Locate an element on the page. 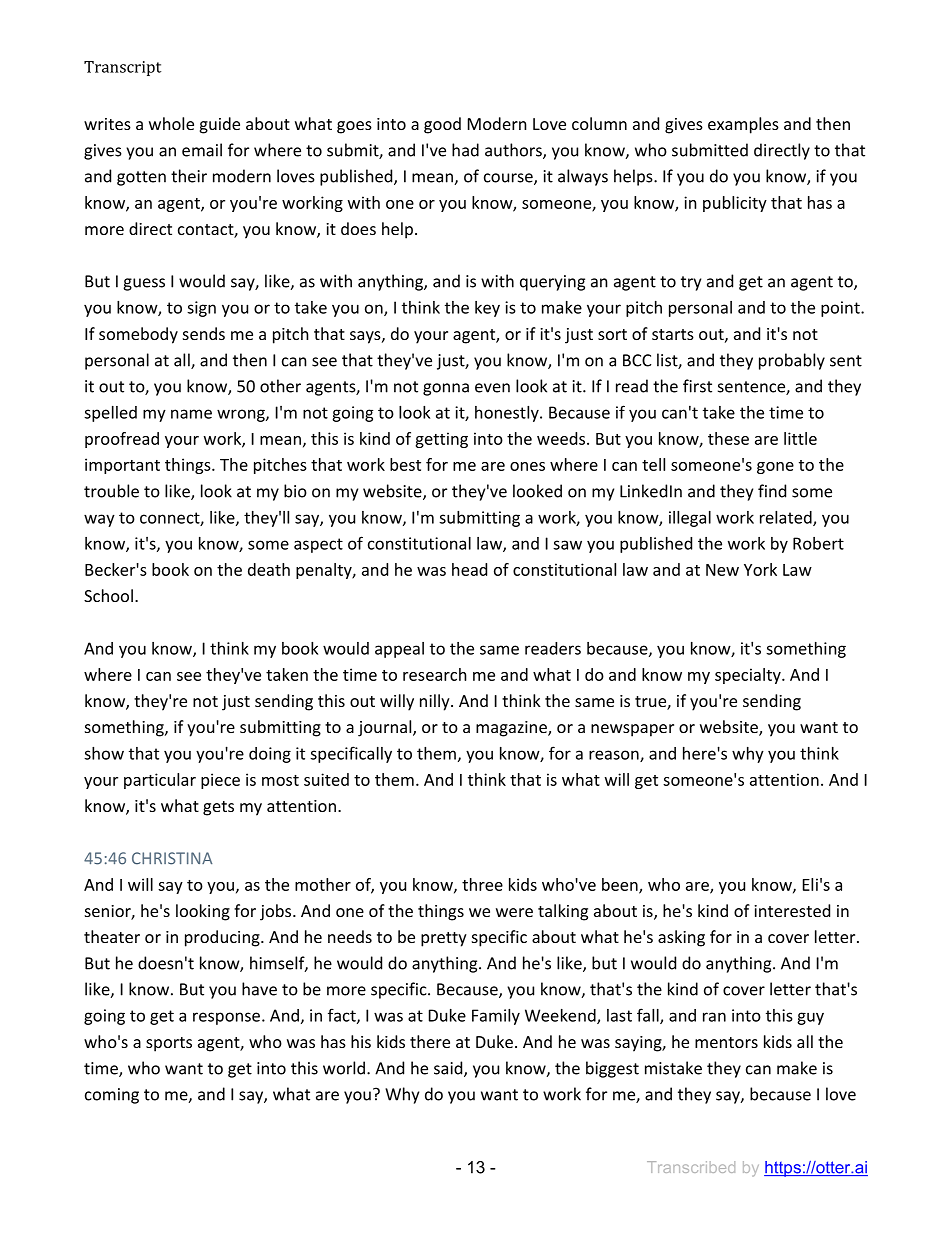 The width and height of the page is (952, 1233). head is located at coordinates (469, 569).
